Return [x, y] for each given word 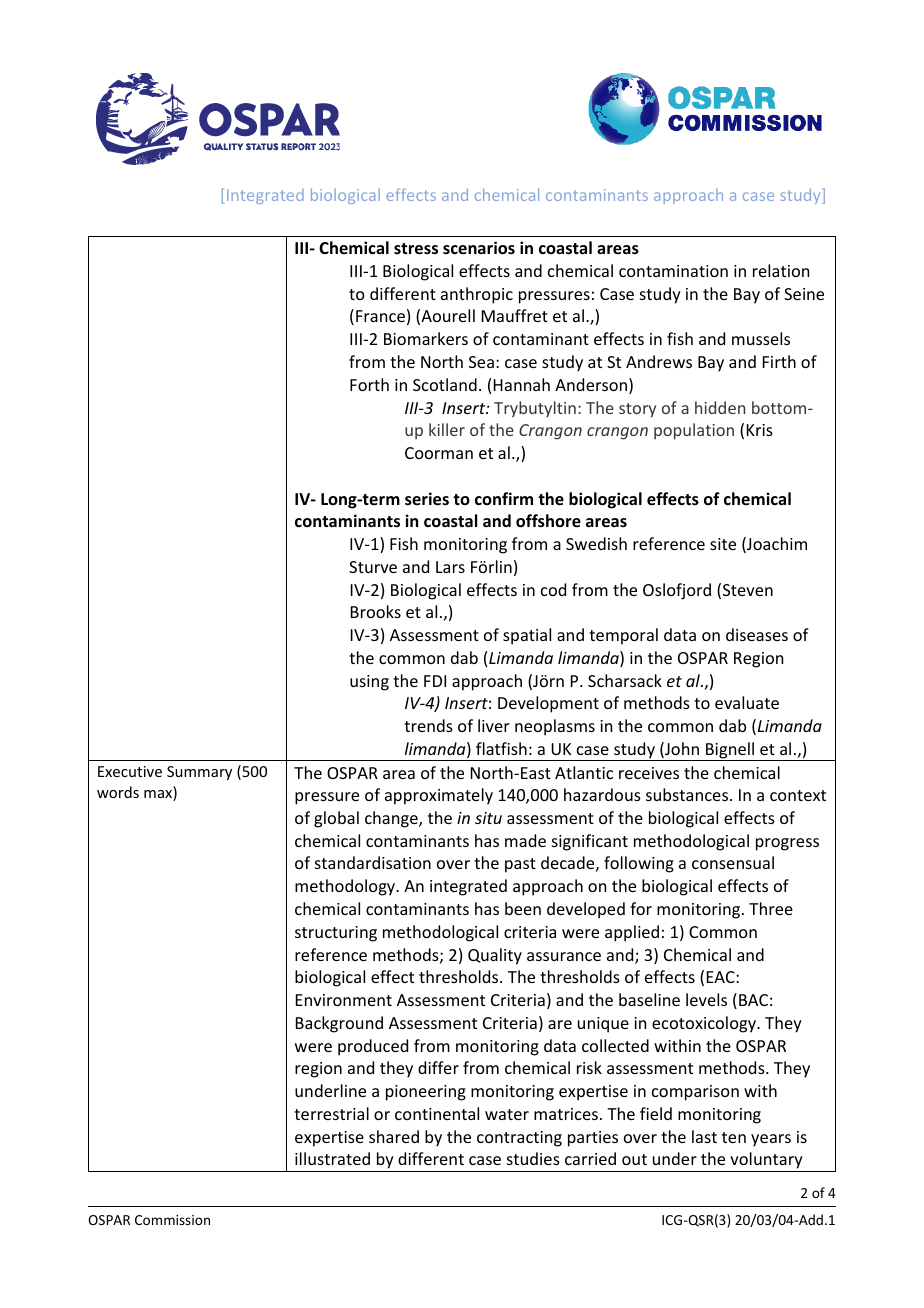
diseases [757, 634]
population [694, 431]
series [427, 499]
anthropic [477, 295]
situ [488, 818]
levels [706, 999]
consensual [733, 862]
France [380, 316]
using [369, 683]
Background [339, 1024]
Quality [495, 956]
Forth [369, 384]
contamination [673, 271]
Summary [199, 773]
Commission [172, 1220]
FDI [435, 681]
